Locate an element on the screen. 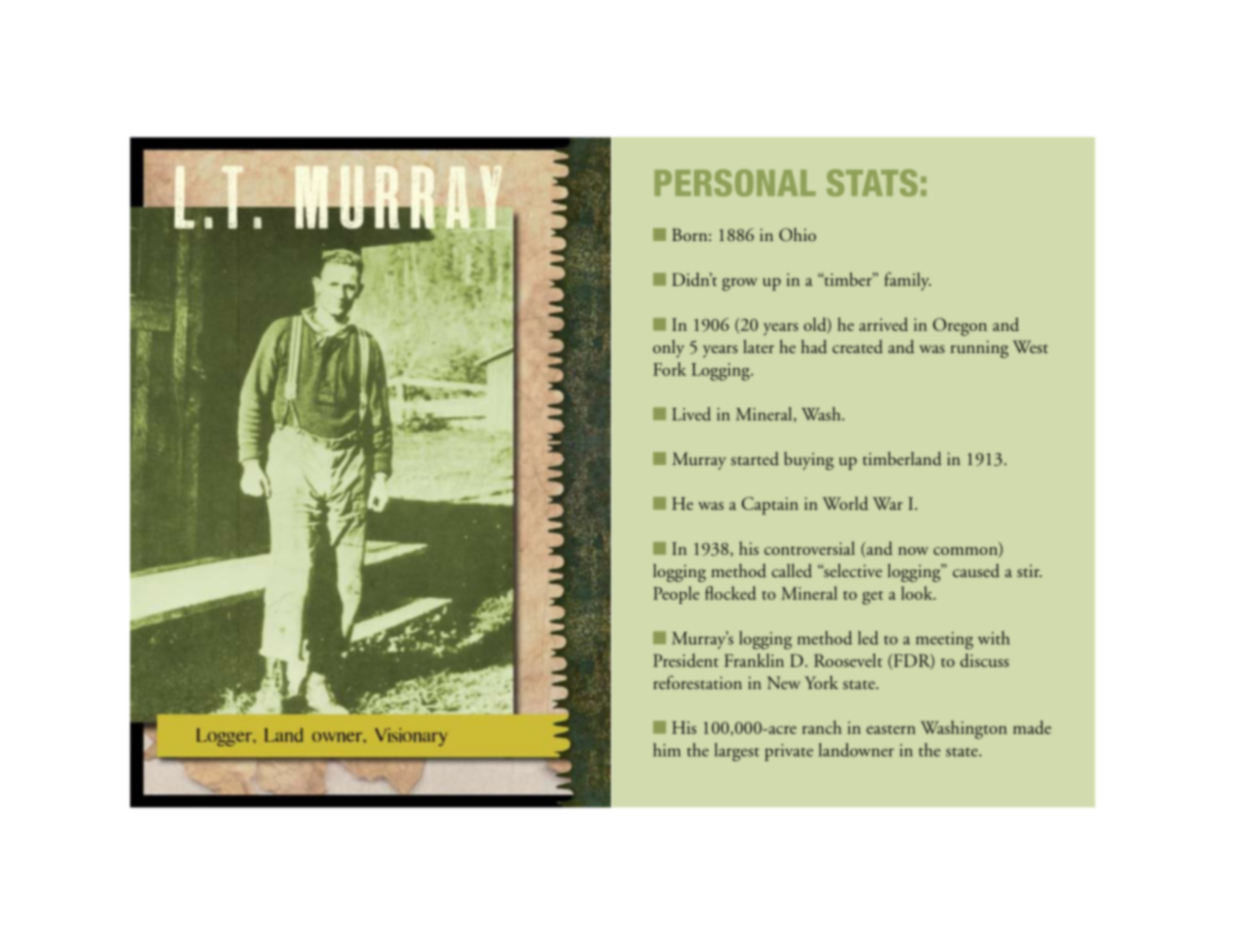 Image resolution: width=1233 pixels, height=952 pixels. only is located at coordinates (668, 349).
